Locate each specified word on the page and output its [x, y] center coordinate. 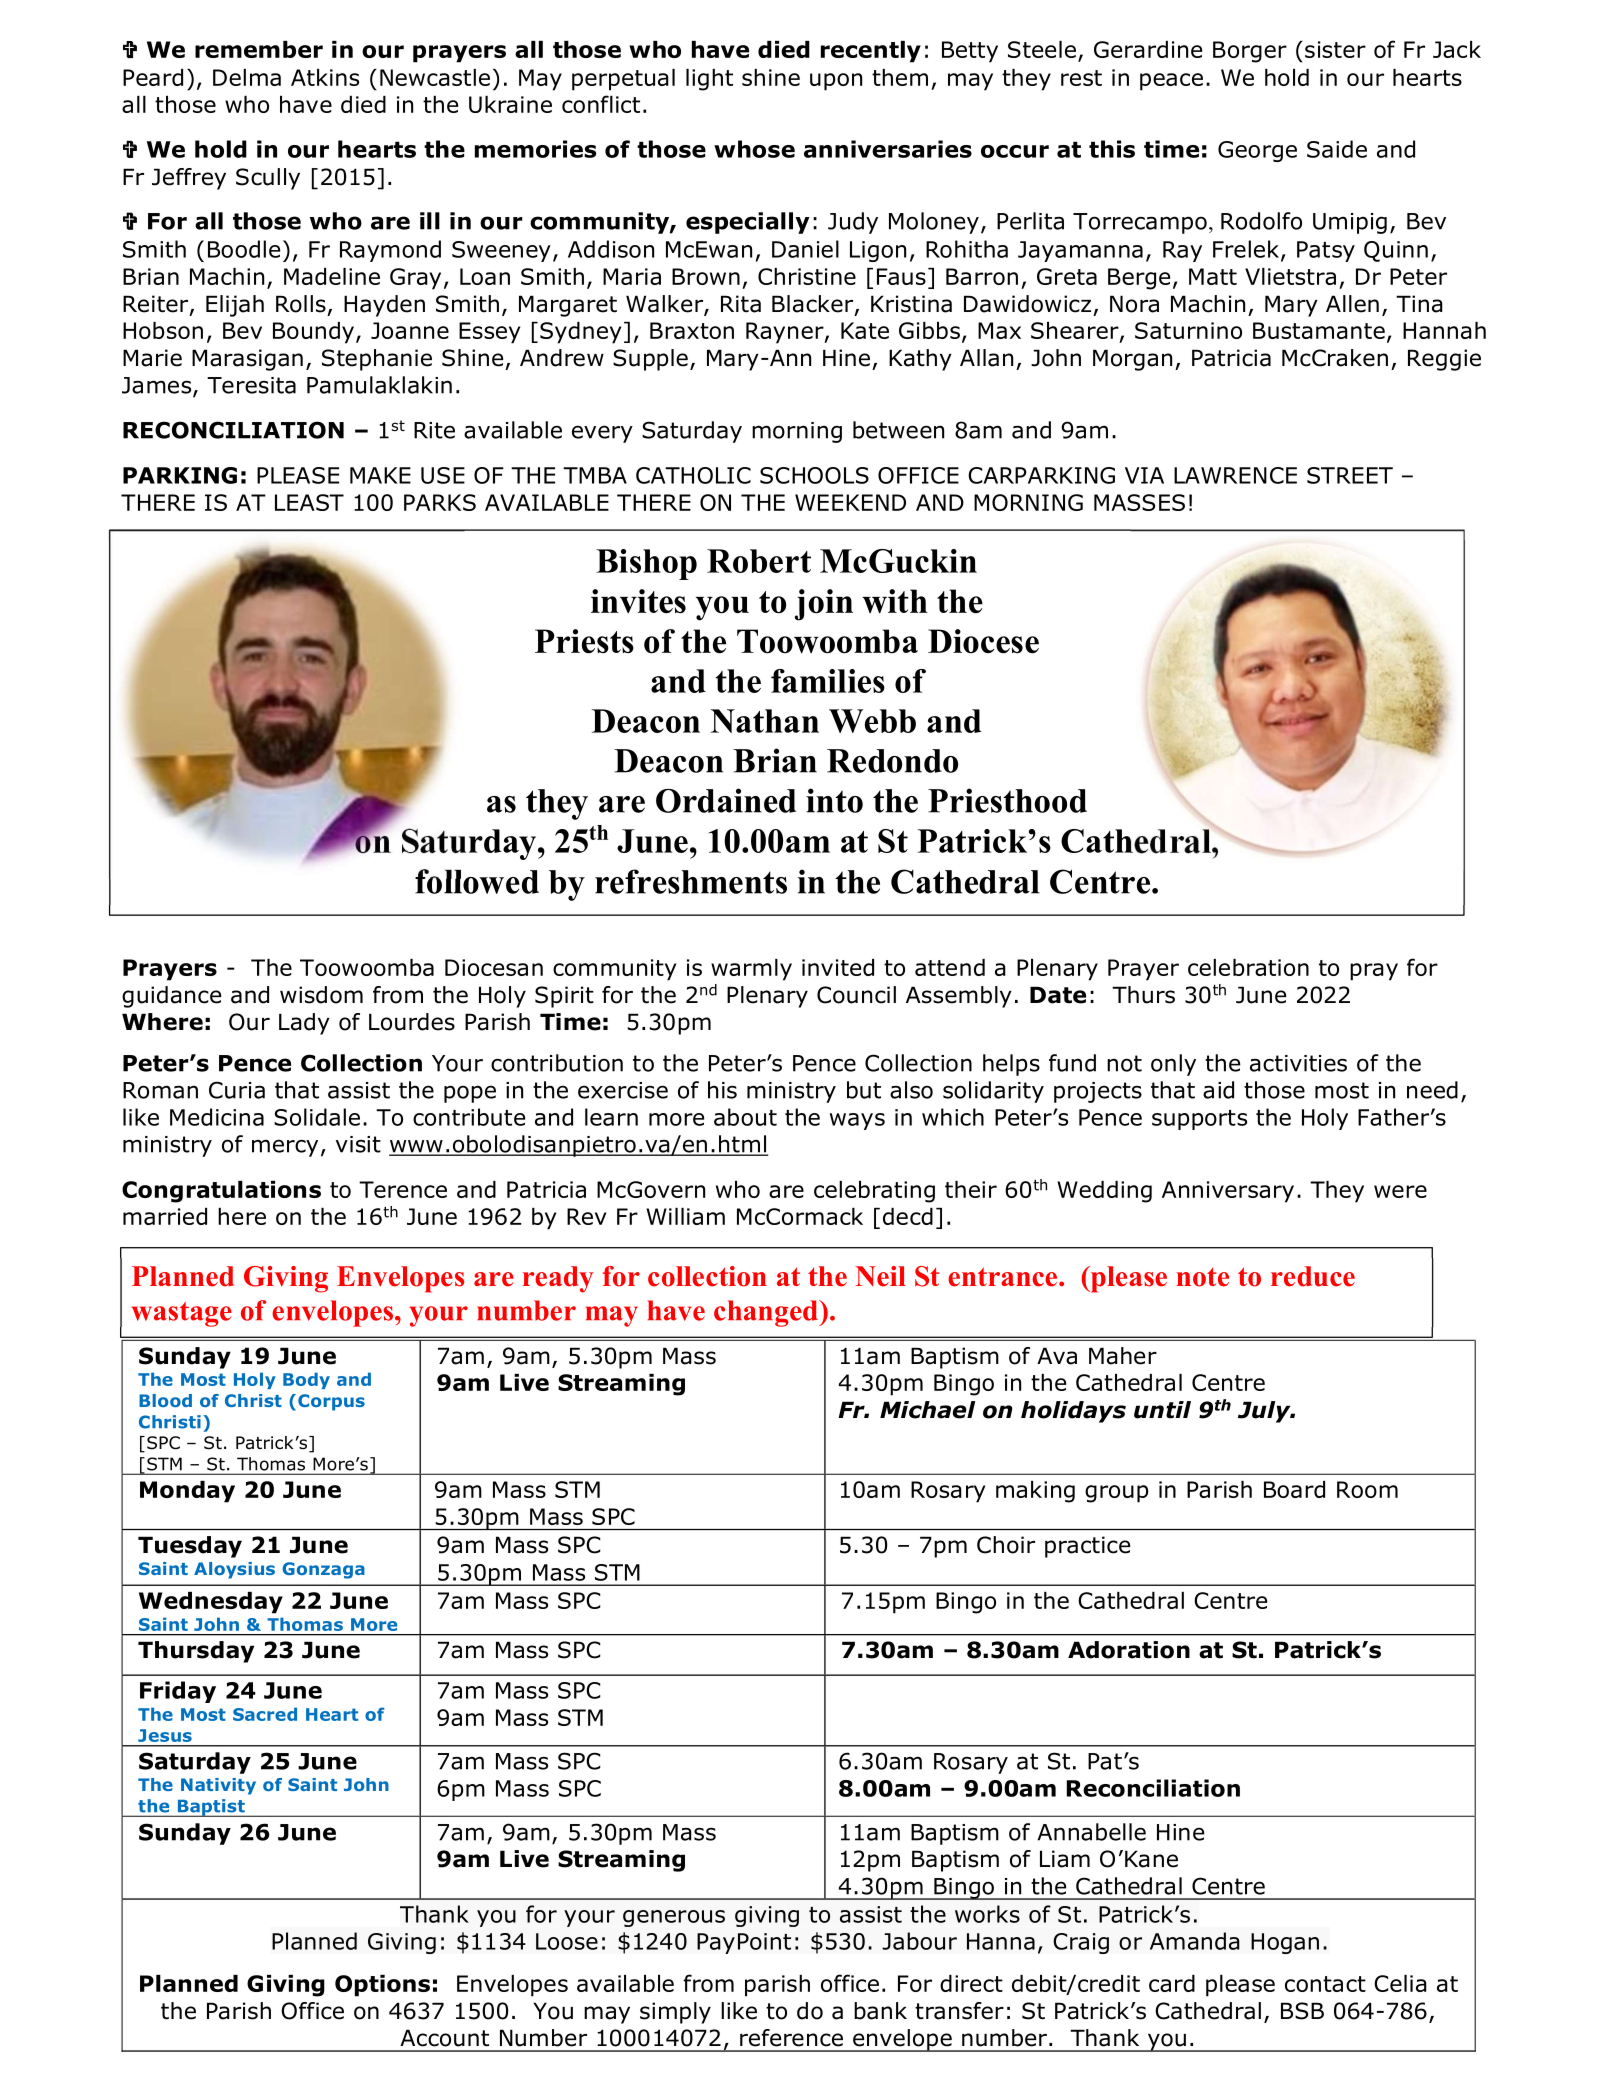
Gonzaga [323, 1570]
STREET [1350, 475]
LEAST [309, 502]
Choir [1006, 1545]
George [1257, 151]
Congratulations [221, 1192]
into [834, 800]
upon [836, 82]
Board [1294, 1489]
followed [477, 881]
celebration [1248, 967]
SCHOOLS [814, 475]
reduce [1313, 1276]
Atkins [325, 77]
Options [382, 1986]
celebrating [874, 1192]
